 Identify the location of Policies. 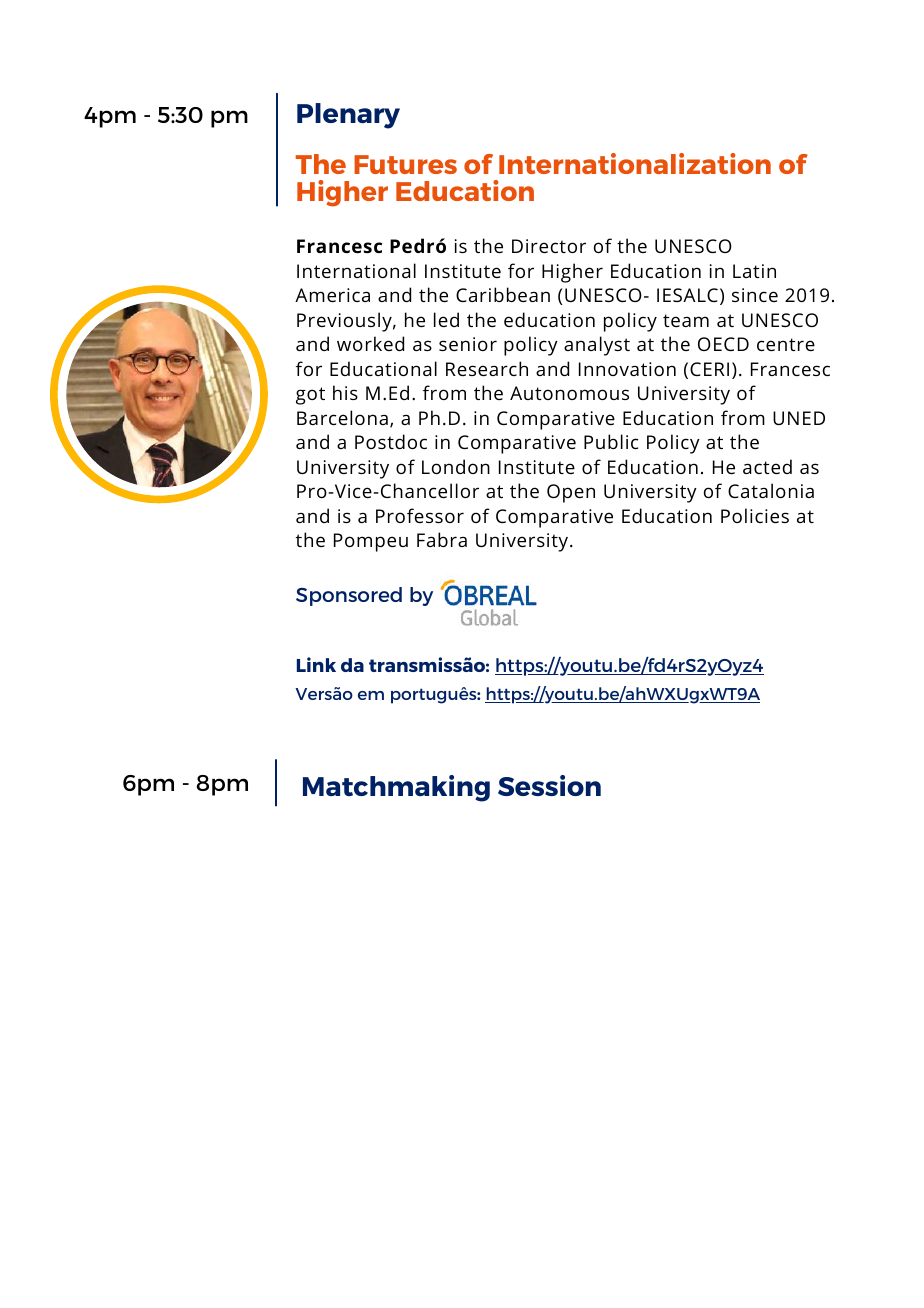
(755, 515).
